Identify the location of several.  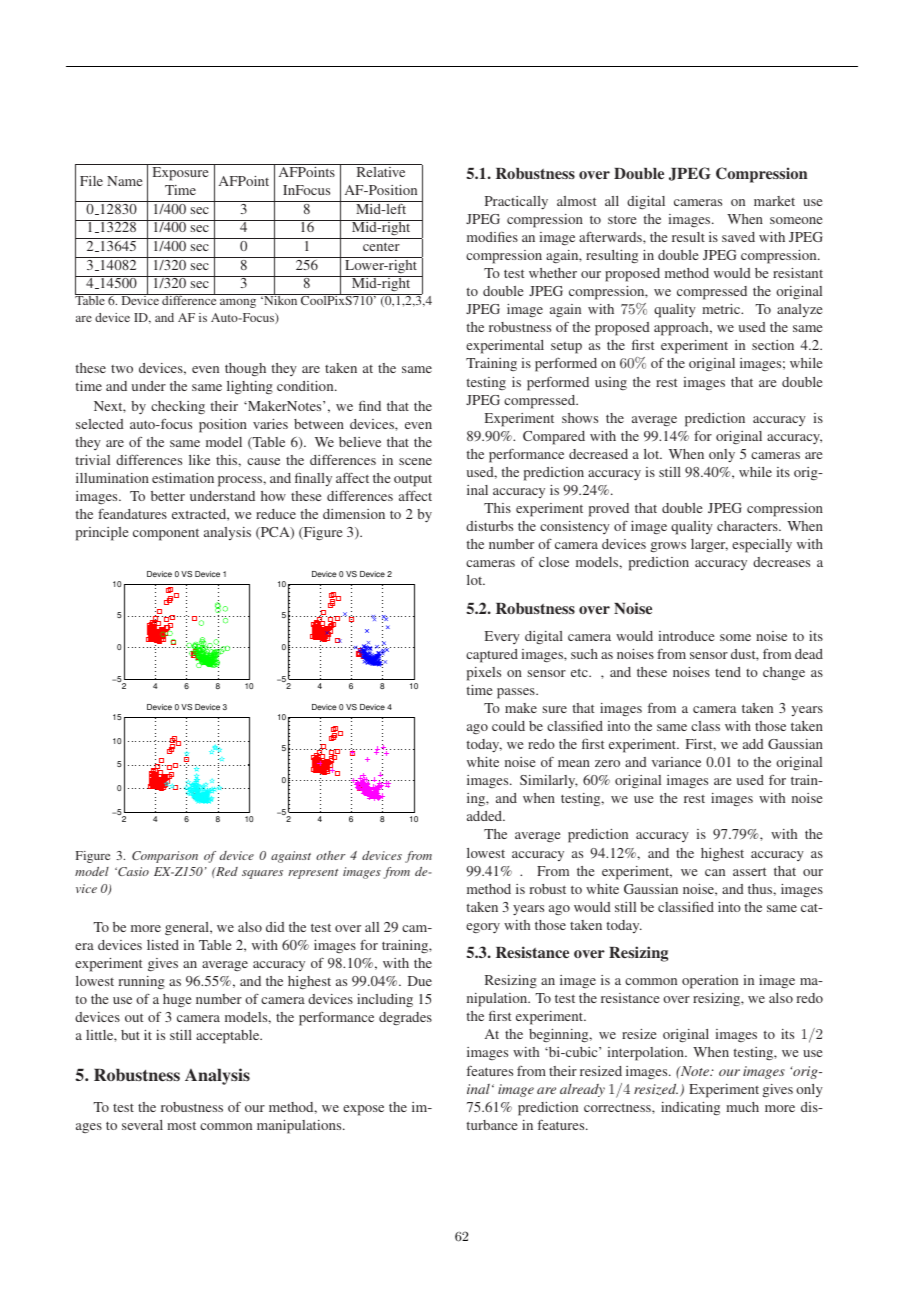
(142, 1125).
